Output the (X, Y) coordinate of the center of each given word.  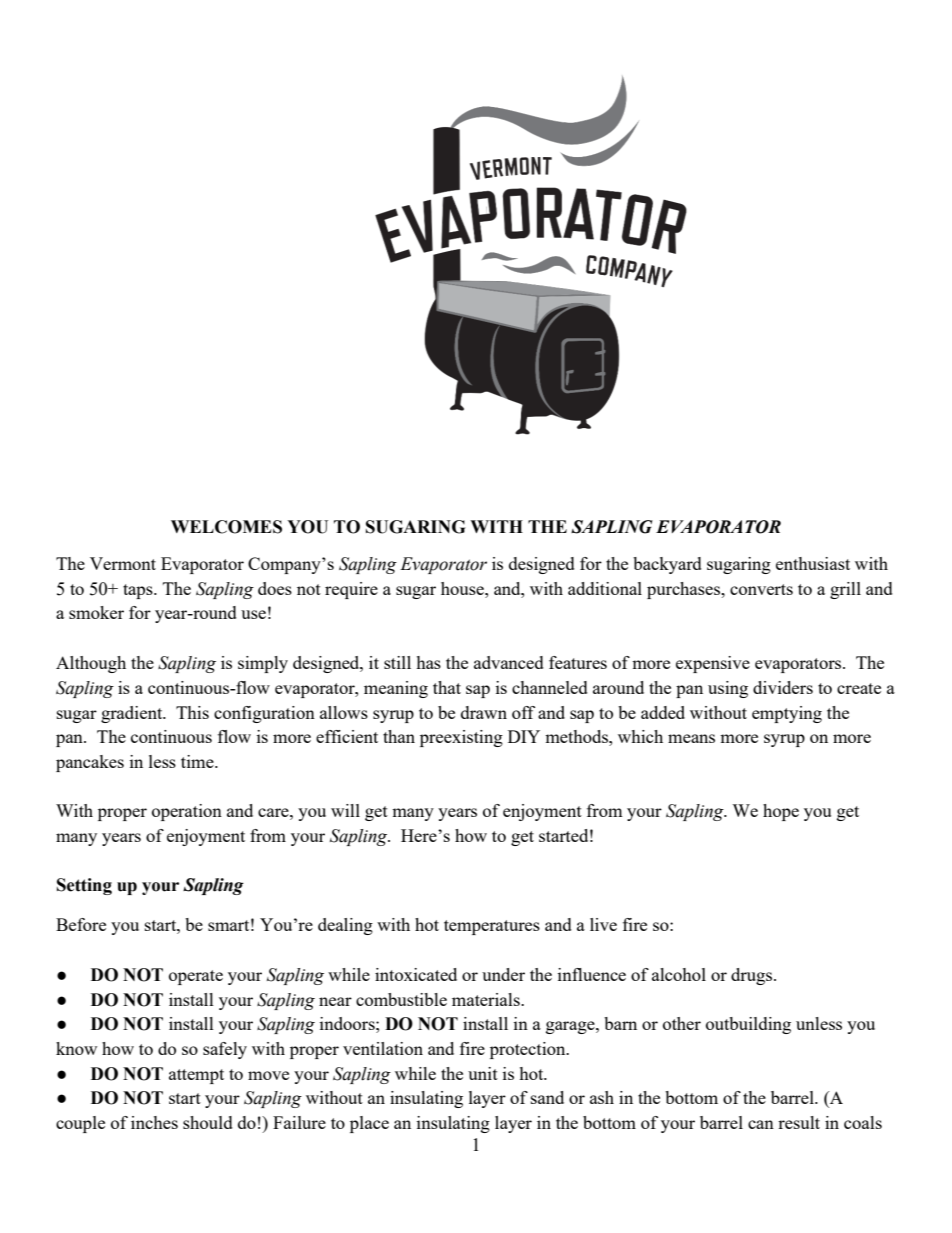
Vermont (123, 563)
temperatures (492, 927)
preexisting (461, 738)
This (192, 712)
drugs (753, 976)
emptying (787, 714)
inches (154, 1122)
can (761, 1124)
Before (81, 924)
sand (547, 1097)
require (351, 590)
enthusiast (813, 563)
